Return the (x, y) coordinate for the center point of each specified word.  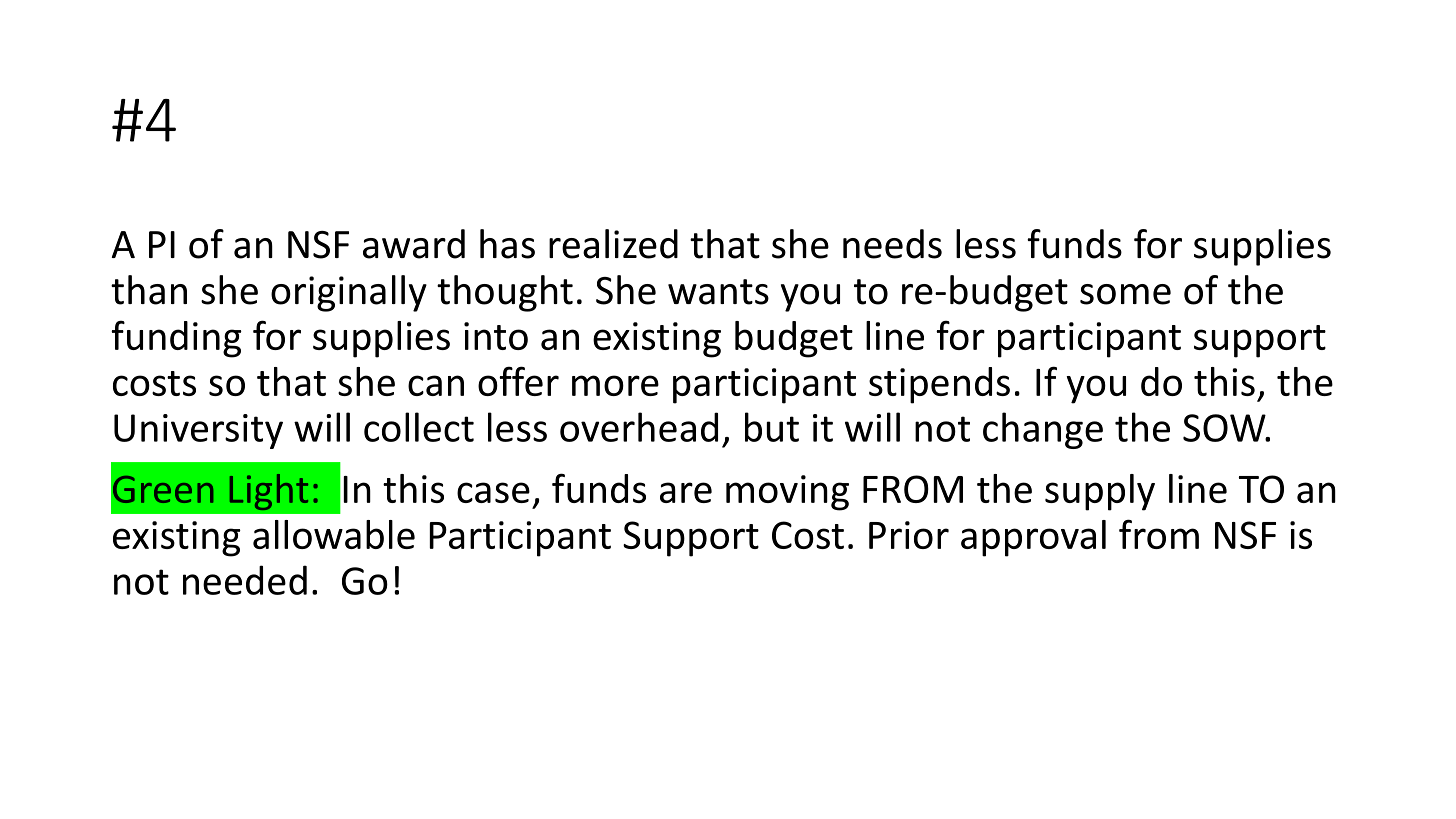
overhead (639, 427)
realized (613, 244)
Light (269, 492)
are (686, 492)
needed (245, 580)
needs (892, 244)
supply (1100, 492)
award (414, 244)
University (198, 431)
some (1125, 294)
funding (176, 339)
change (1043, 430)
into (496, 336)
